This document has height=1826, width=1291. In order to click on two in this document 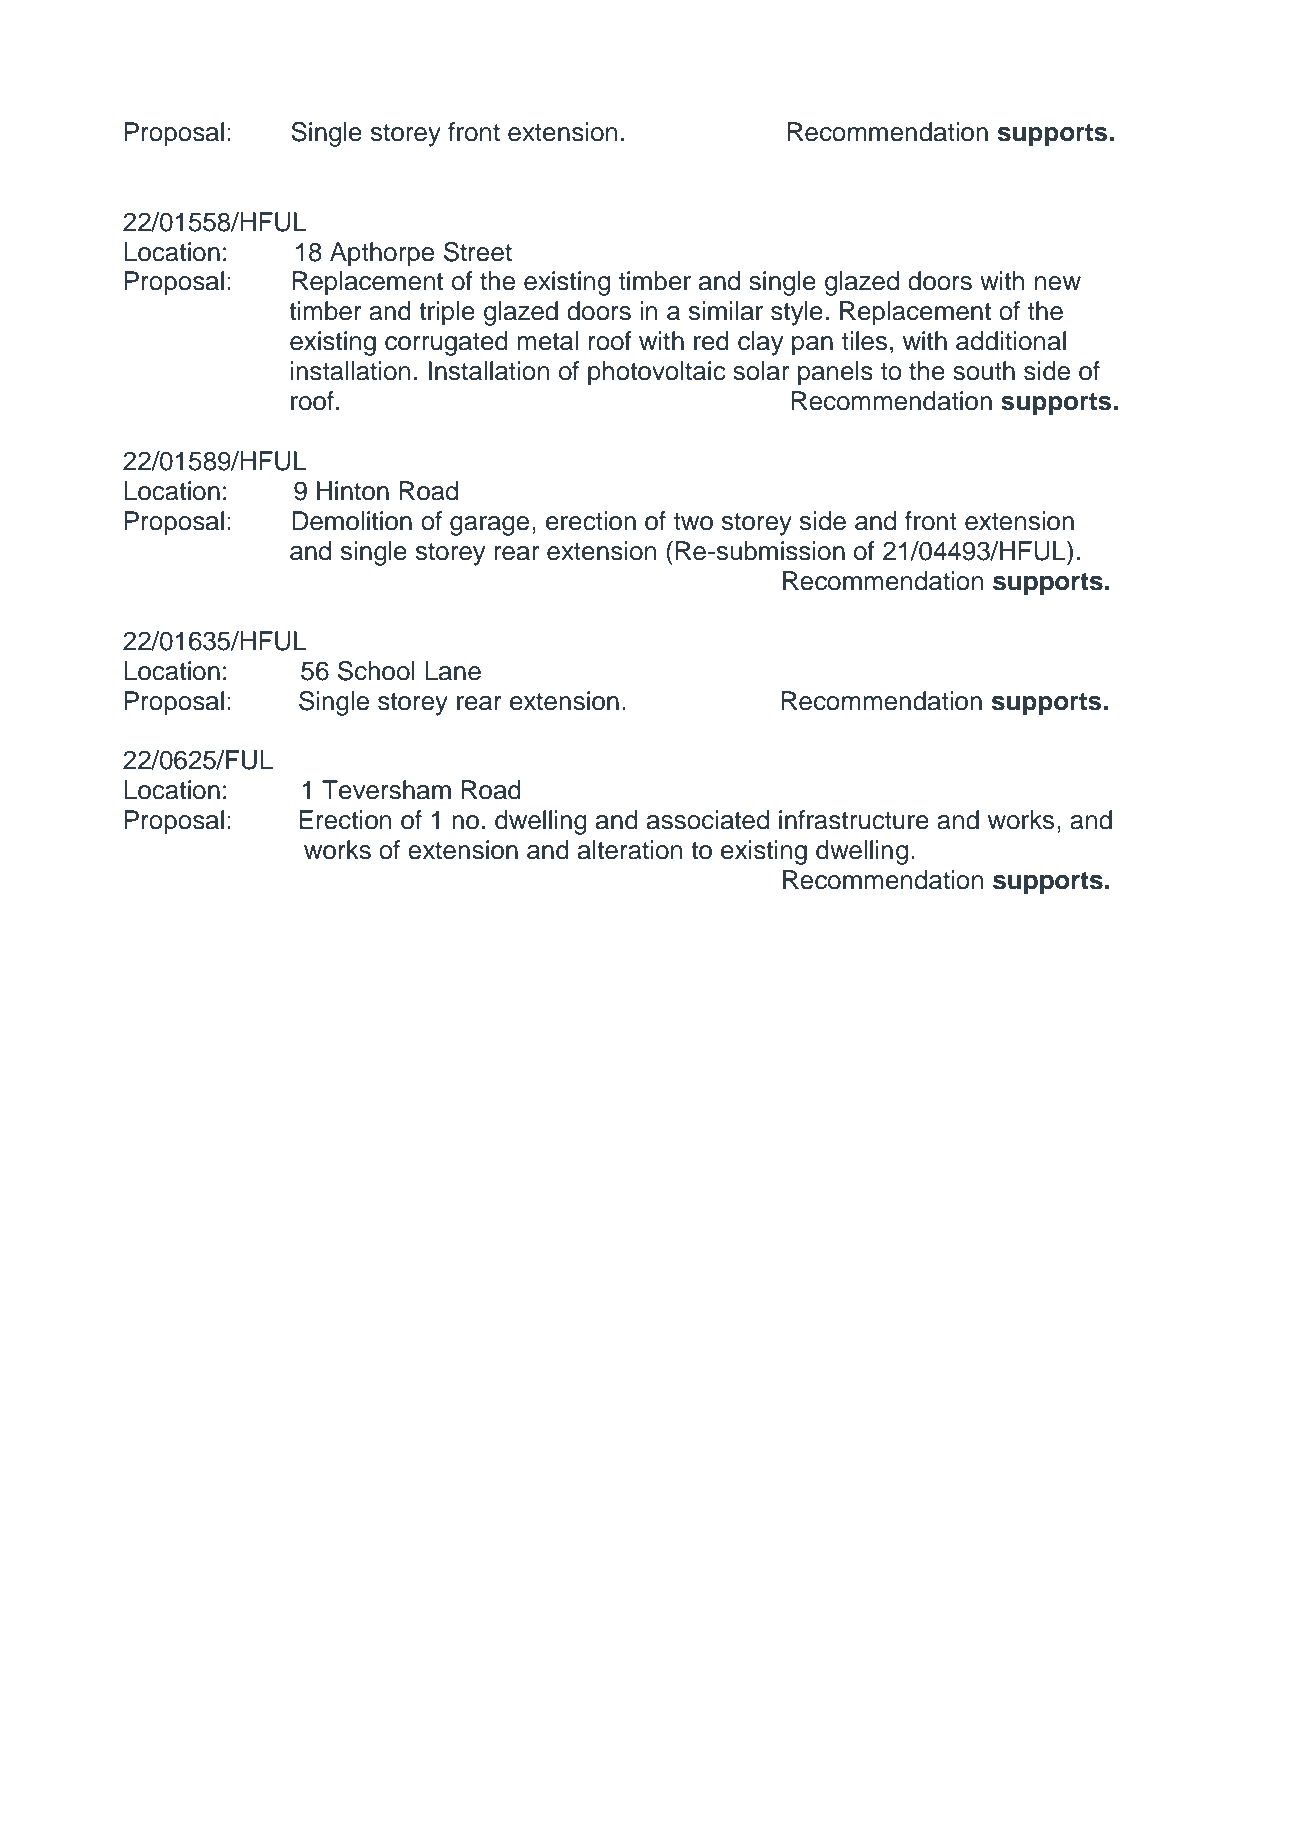, I will do `click(693, 522)`.
